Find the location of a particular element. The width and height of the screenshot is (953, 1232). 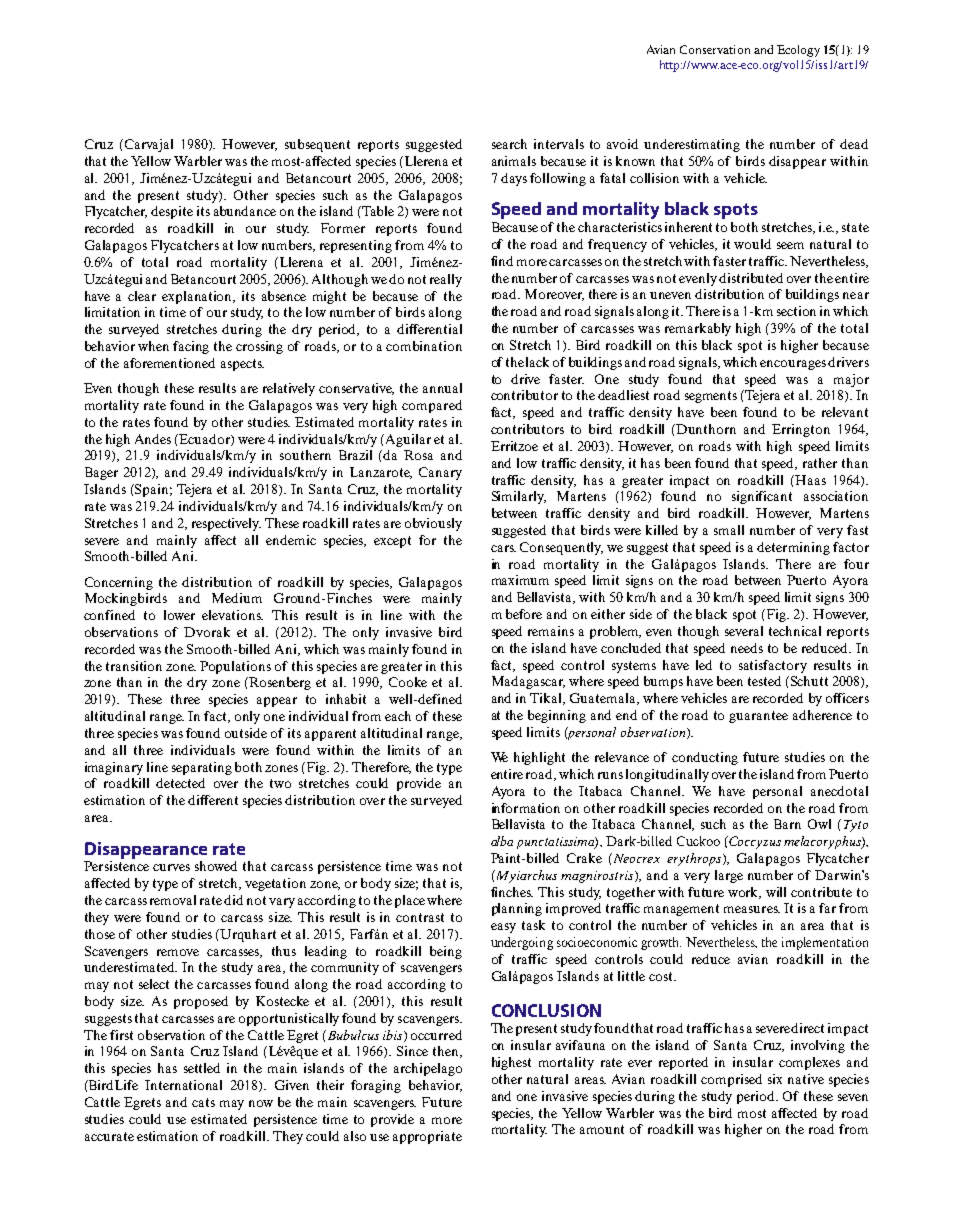

cats is located at coordinates (203, 1102).
